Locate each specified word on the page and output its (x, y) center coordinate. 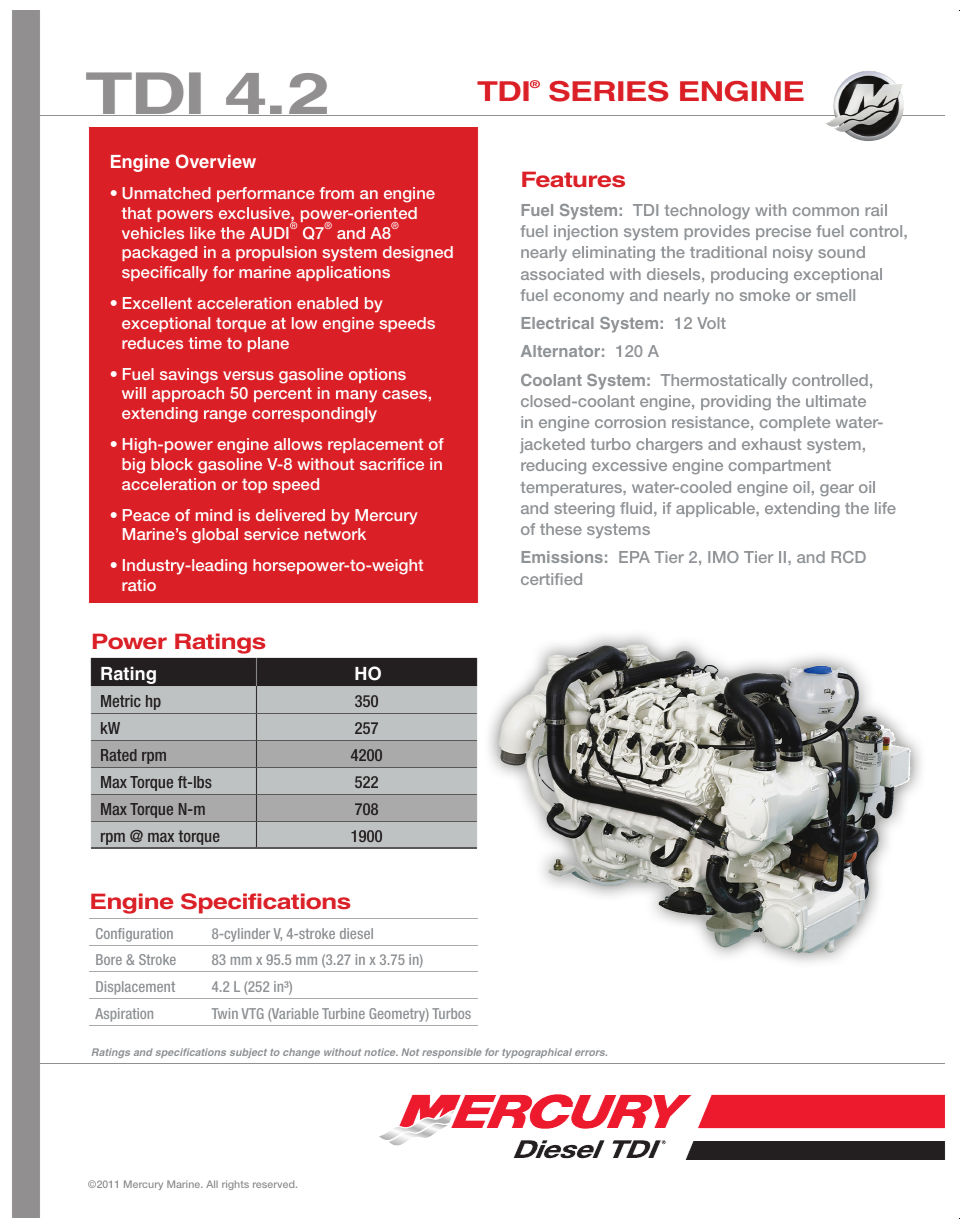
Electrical (557, 323)
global (215, 536)
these (561, 529)
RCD (848, 557)
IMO (723, 557)
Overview (216, 161)
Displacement (135, 988)
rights (235, 1185)
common (826, 211)
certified (551, 579)
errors (591, 1053)
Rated (119, 755)
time (205, 343)
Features (573, 179)
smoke (765, 295)
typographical (537, 1053)
